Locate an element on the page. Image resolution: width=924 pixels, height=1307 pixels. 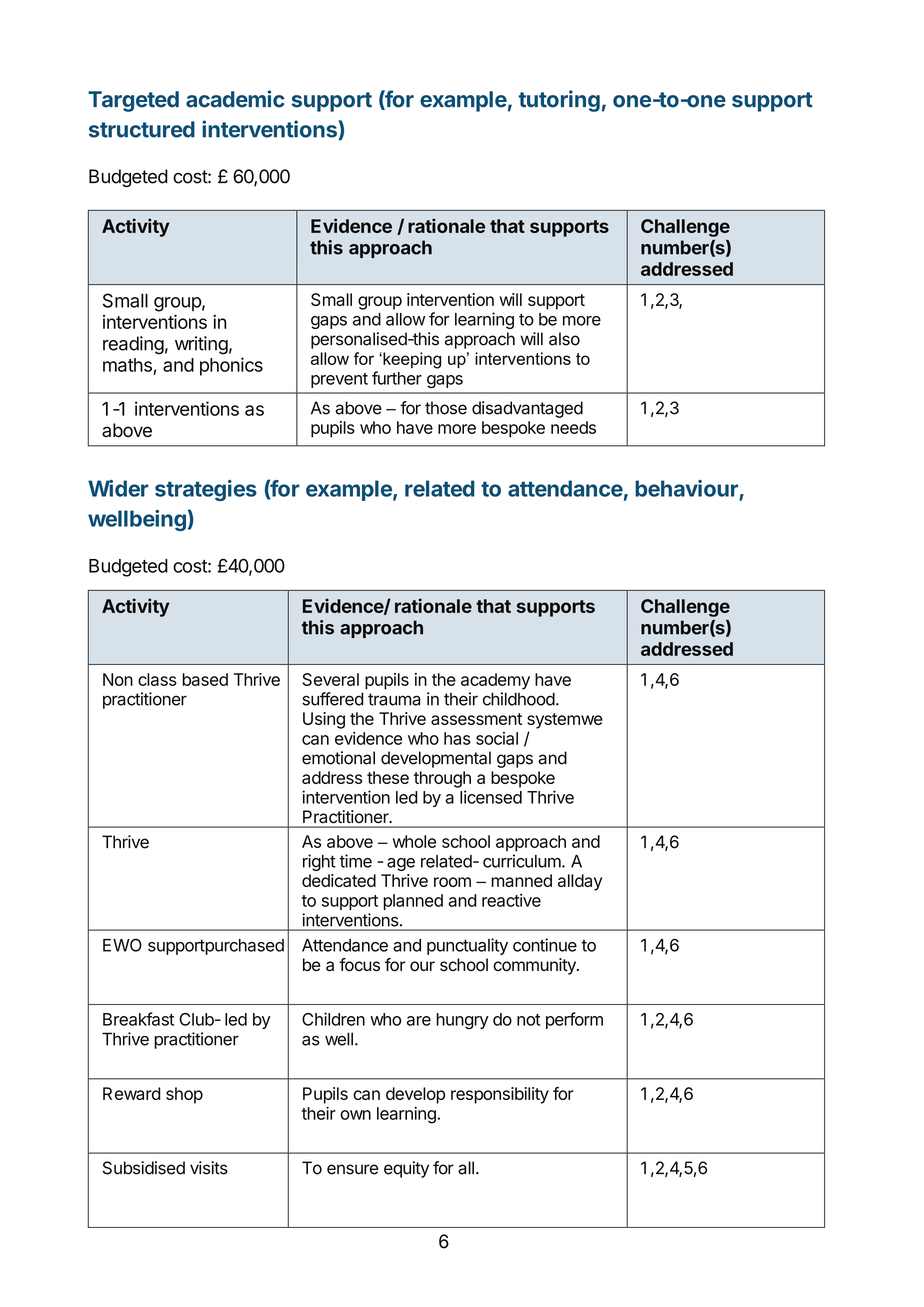
right is located at coordinates (319, 862).
